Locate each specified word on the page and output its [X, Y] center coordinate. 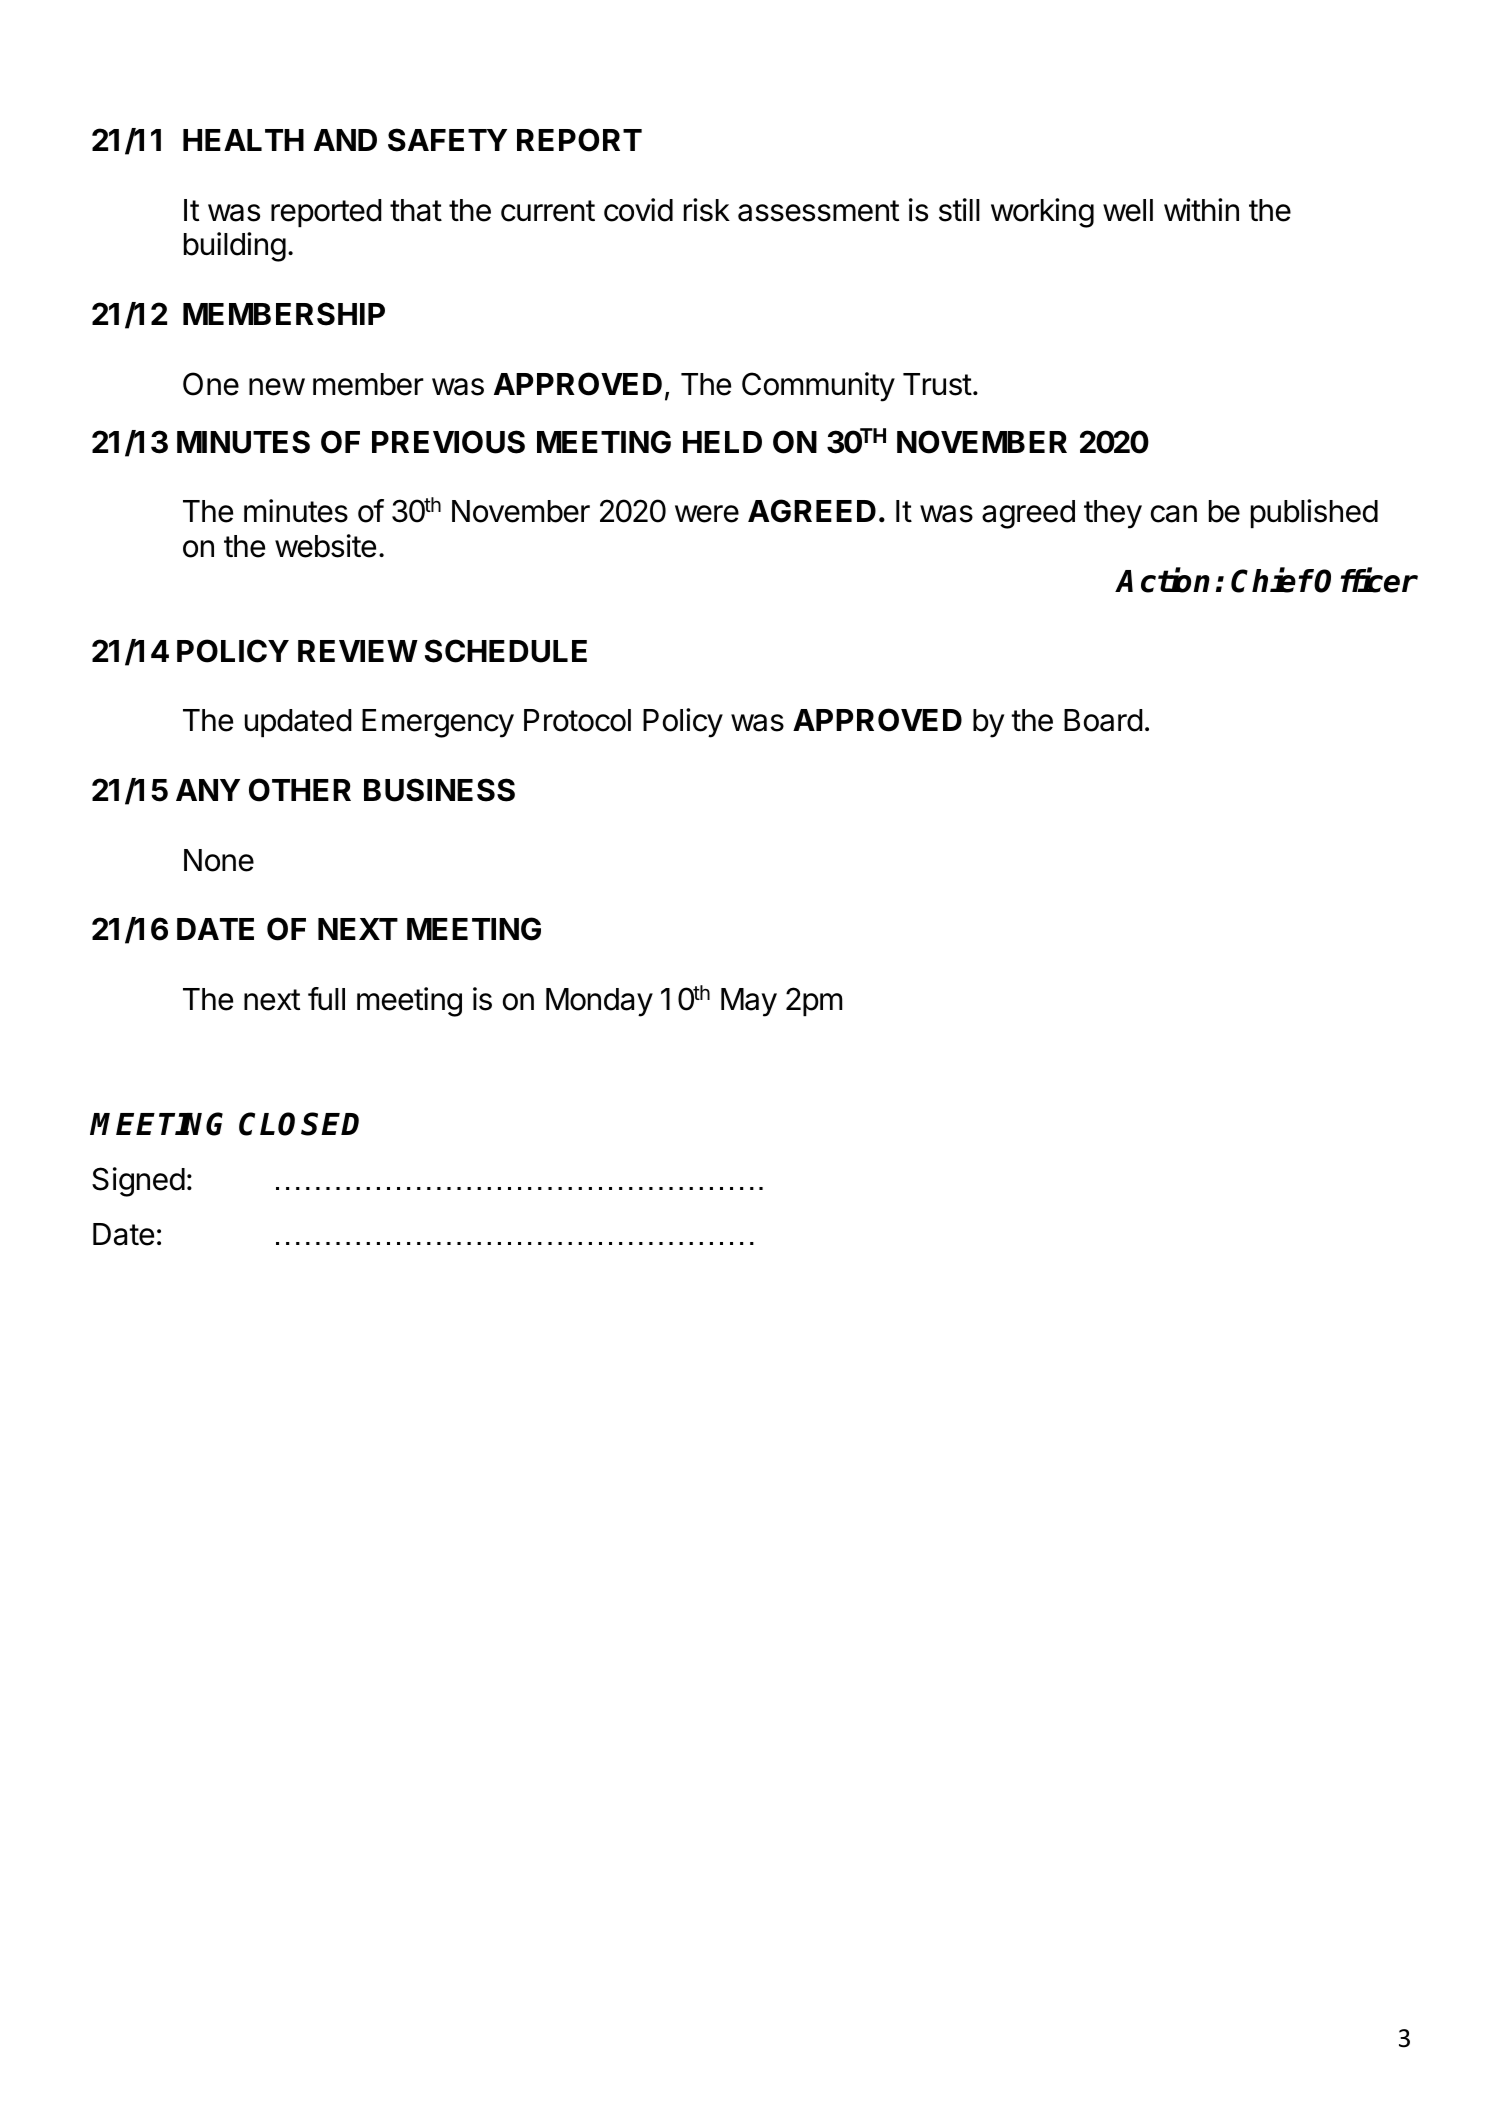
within [1201, 209]
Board [1103, 720]
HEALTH [243, 140]
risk [707, 210]
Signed [138, 1182]
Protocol [577, 720]
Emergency [438, 723]
